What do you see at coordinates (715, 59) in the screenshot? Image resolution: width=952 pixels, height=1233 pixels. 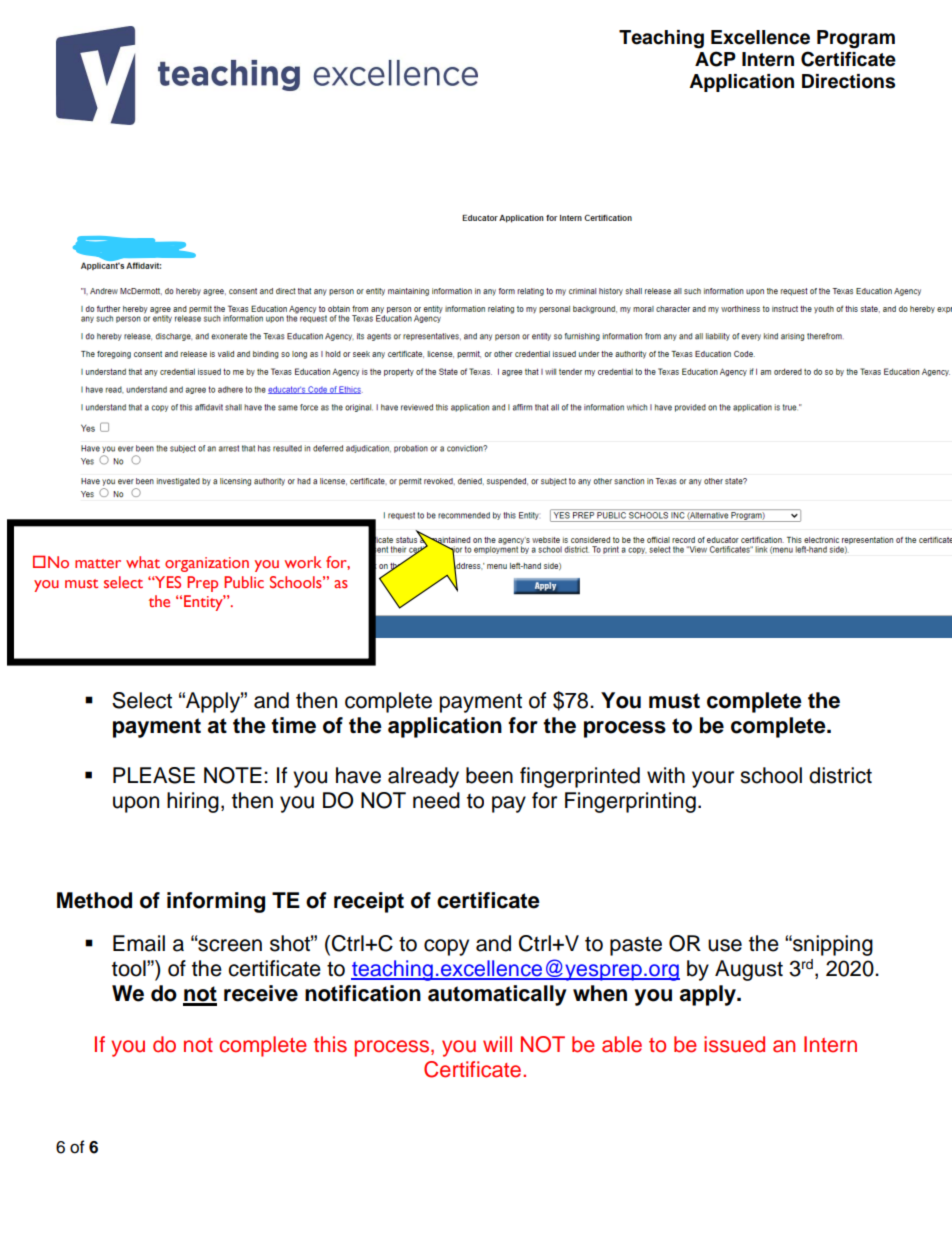 I see `ACP` at bounding box center [715, 59].
